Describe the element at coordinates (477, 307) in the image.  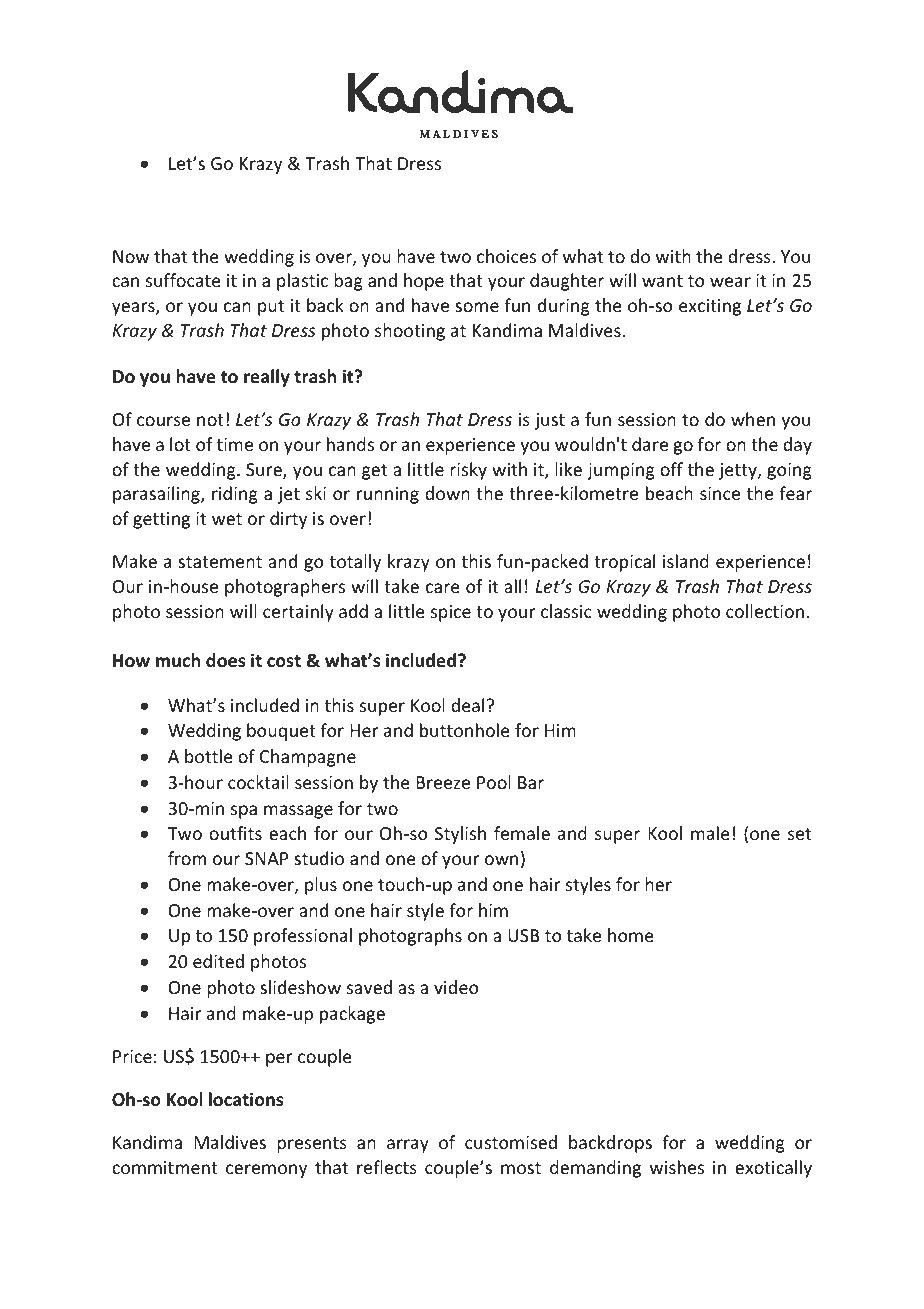
I see `some` at that location.
